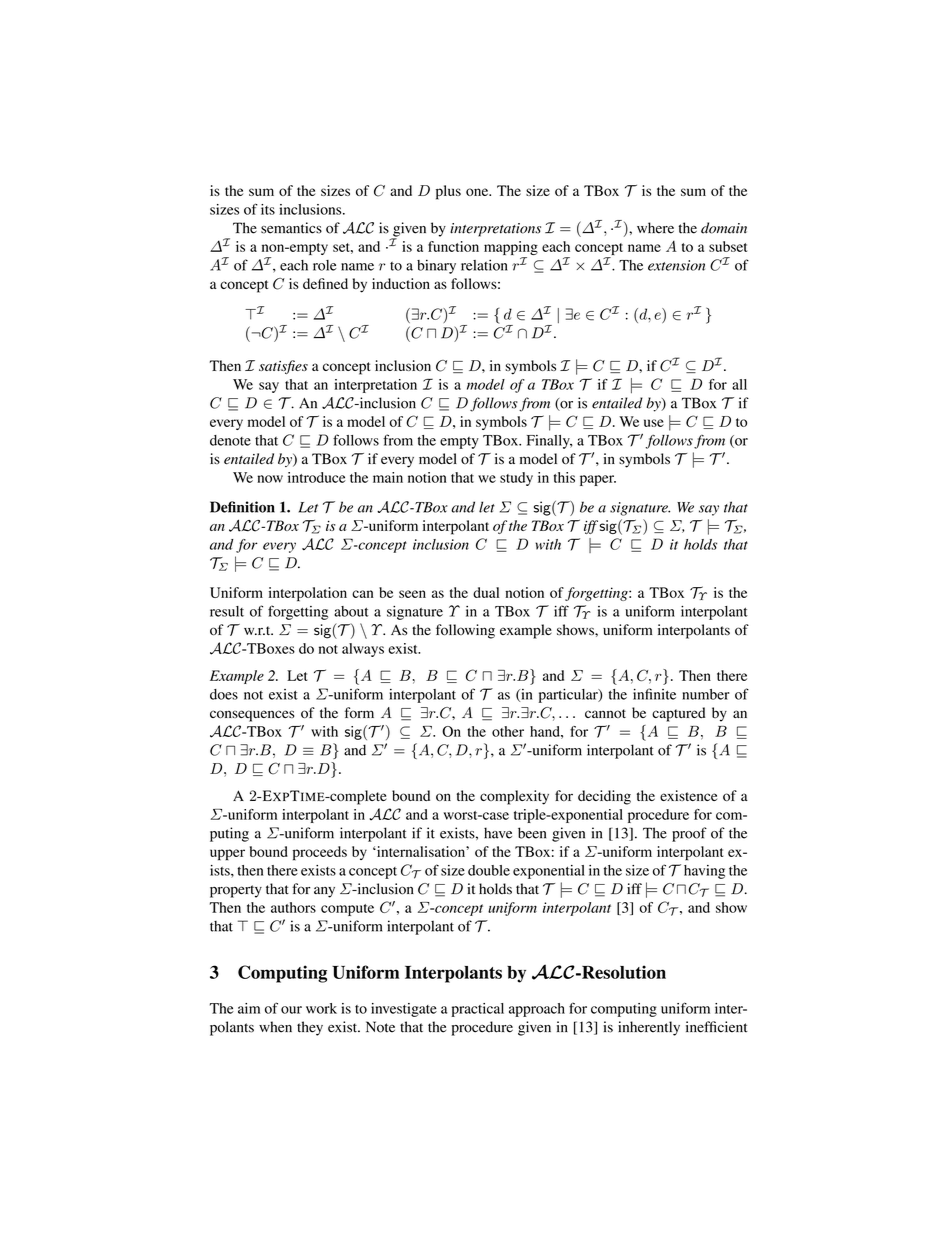 This image has width=952, height=1233. Describe the element at coordinates (477, 1010) in the image. I see `practical` at that location.
